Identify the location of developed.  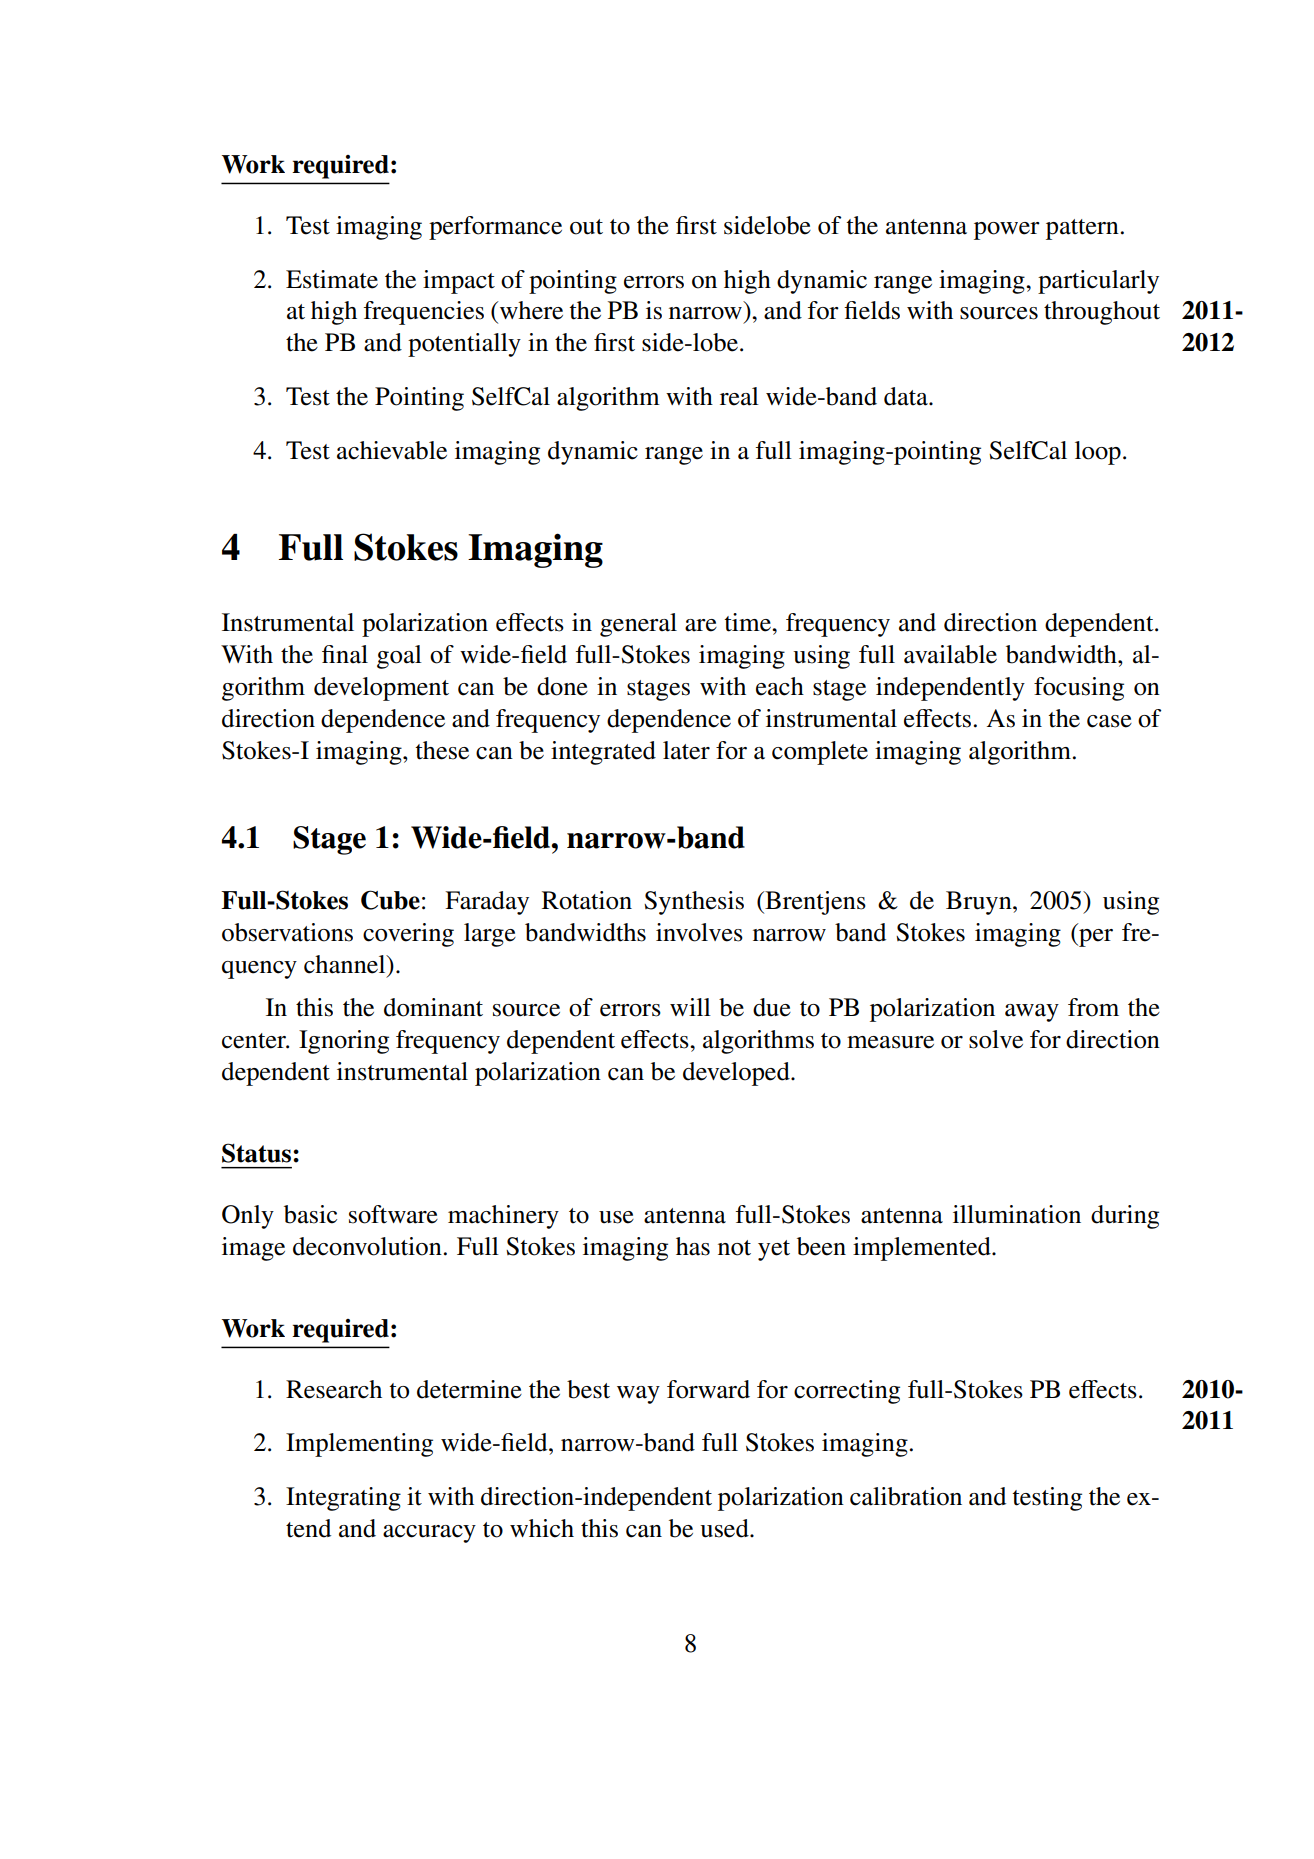
(737, 1074).
